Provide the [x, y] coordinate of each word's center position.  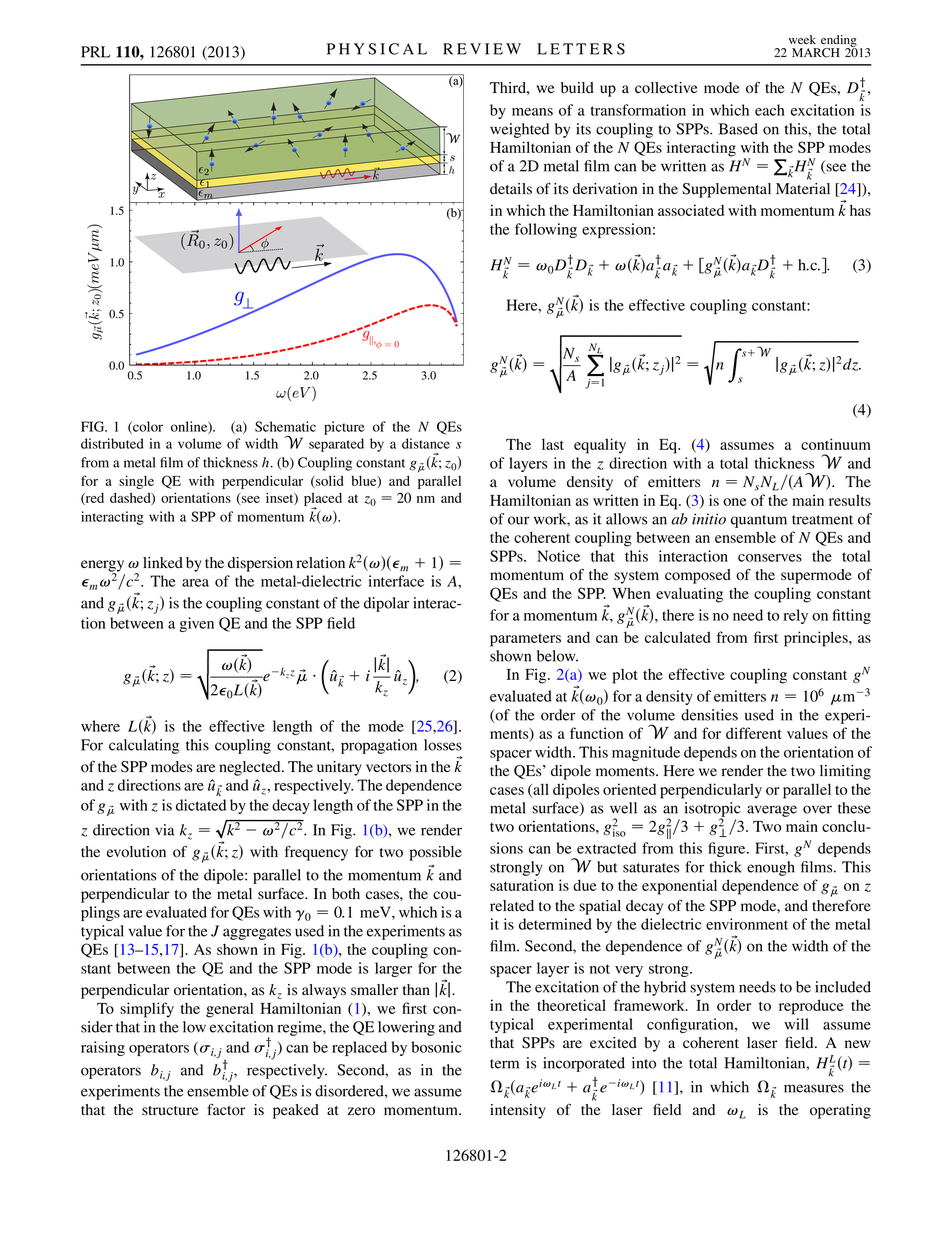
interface [396, 581]
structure [170, 1110]
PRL [95, 52]
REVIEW [482, 49]
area [195, 583]
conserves [770, 558]
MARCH [816, 53]
